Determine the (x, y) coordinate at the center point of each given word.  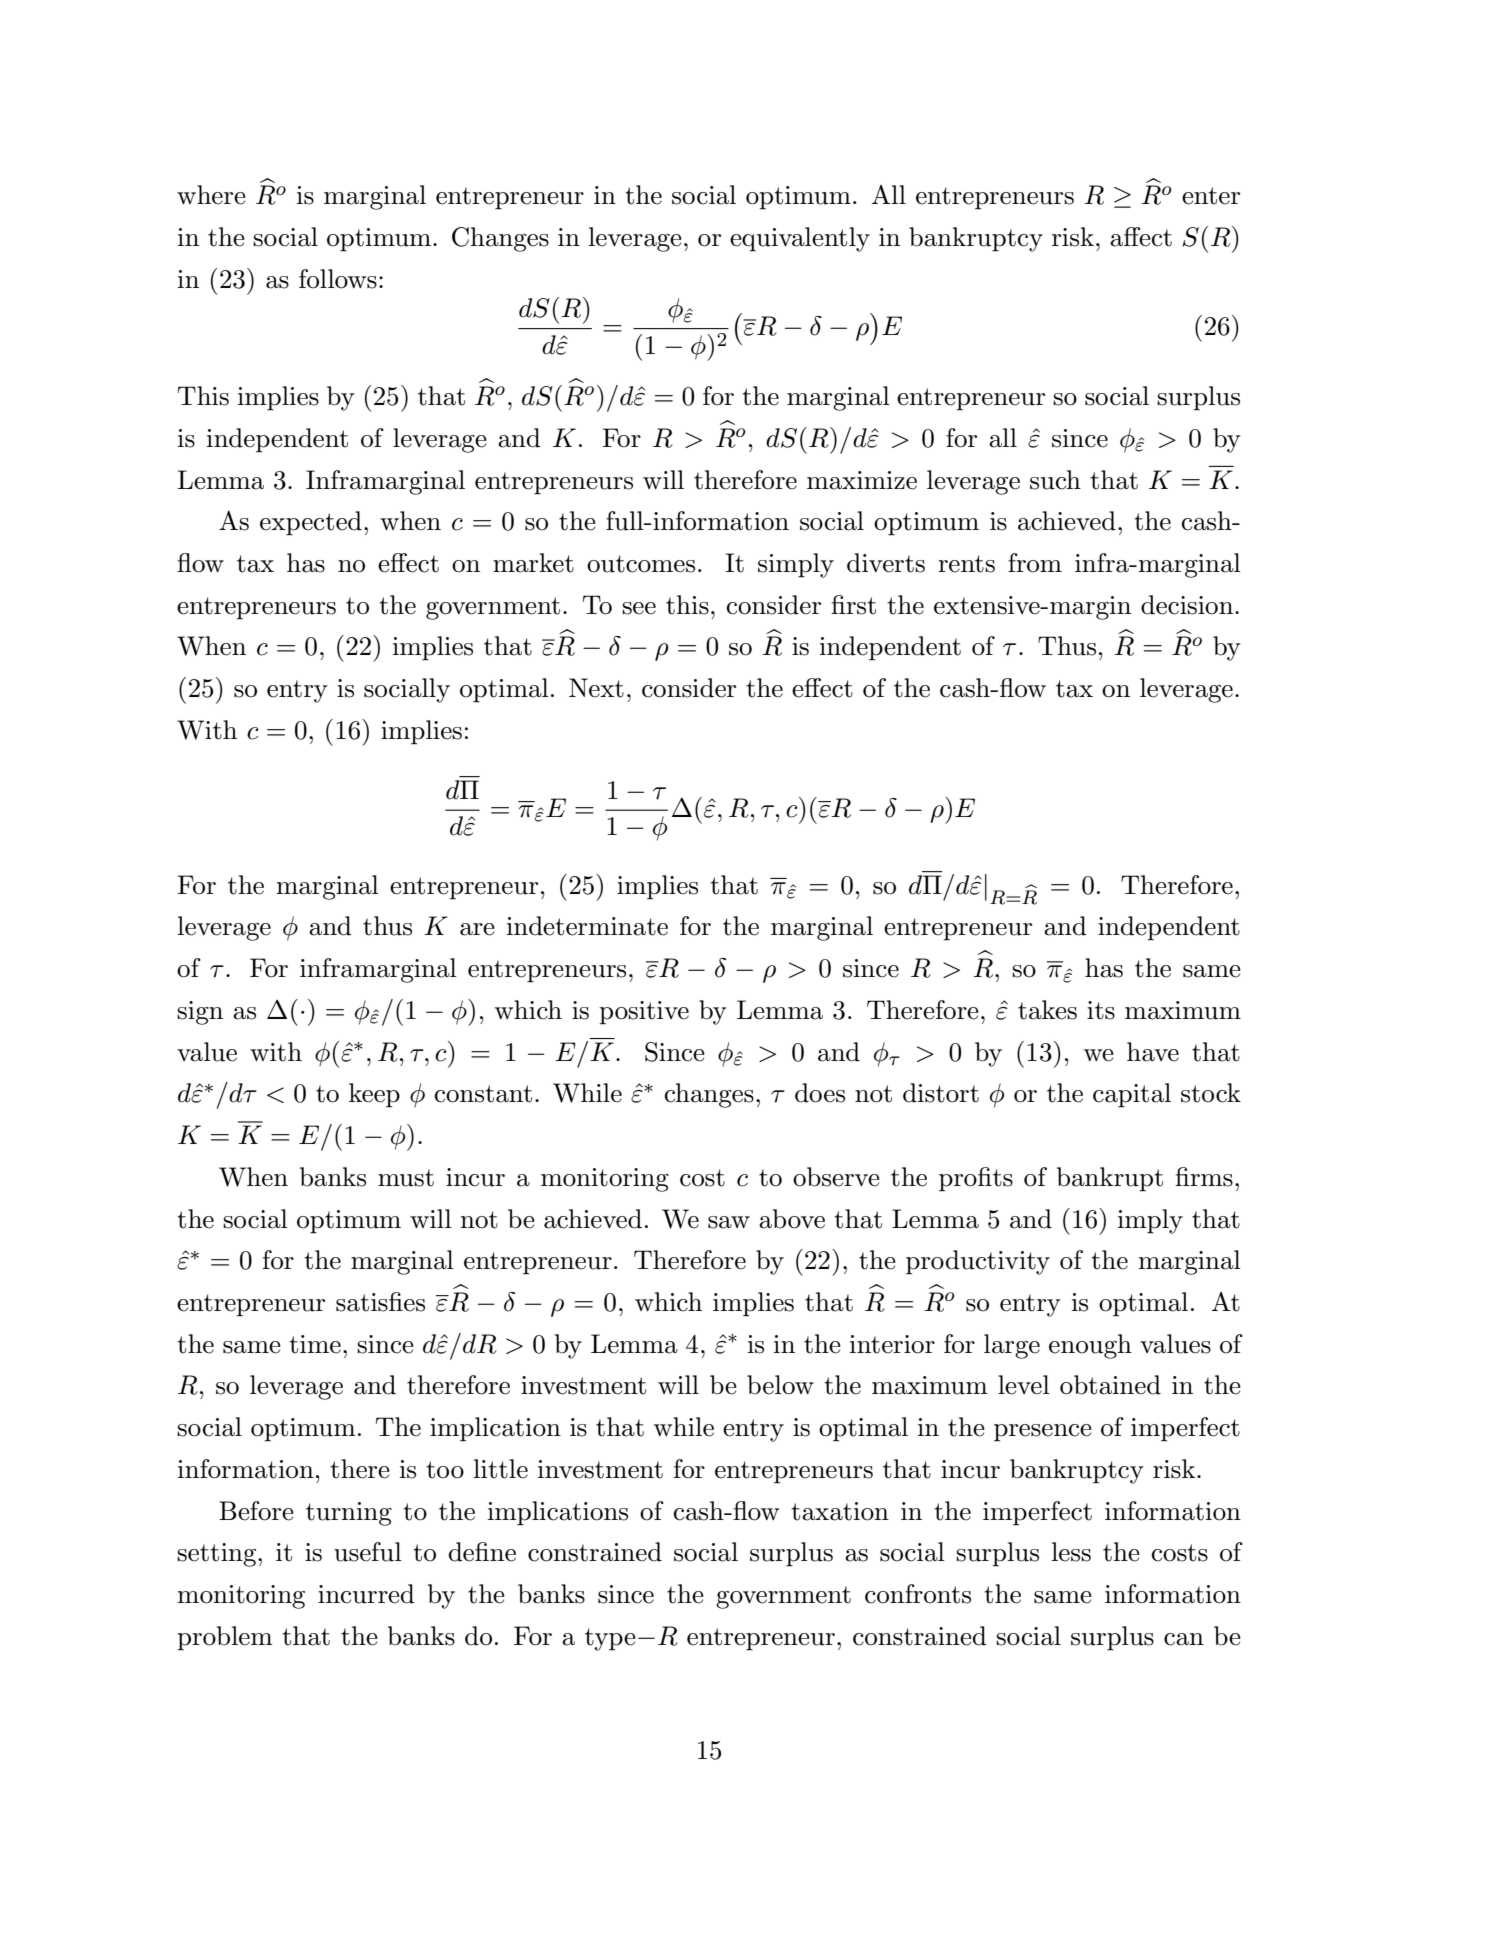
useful (368, 1552)
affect (1141, 237)
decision (1188, 605)
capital (1132, 1095)
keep (374, 1095)
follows (338, 279)
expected (311, 523)
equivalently (800, 239)
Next (596, 688)
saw (729, 1222)
